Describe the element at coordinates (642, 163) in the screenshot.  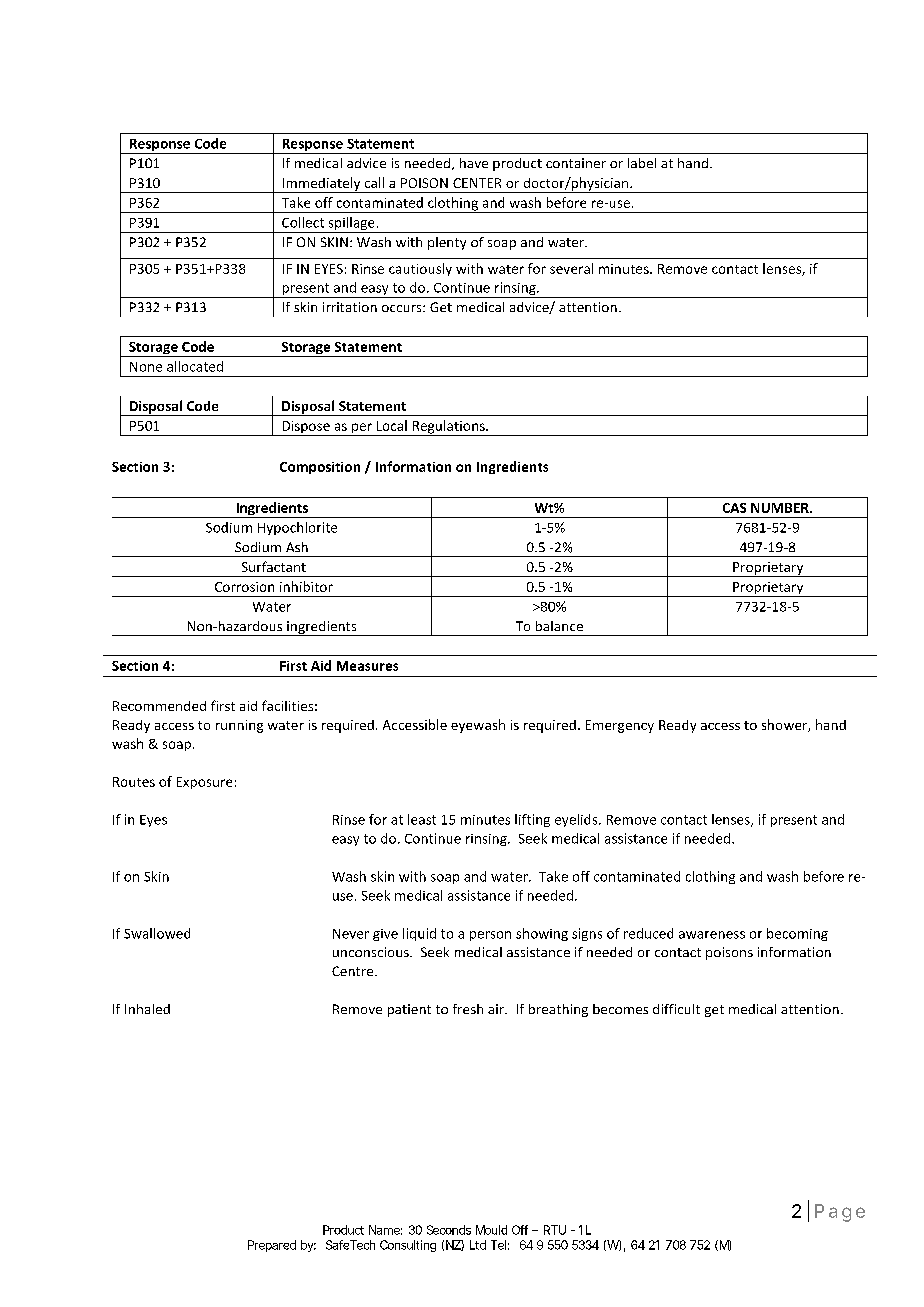
I see `label` at that location.
